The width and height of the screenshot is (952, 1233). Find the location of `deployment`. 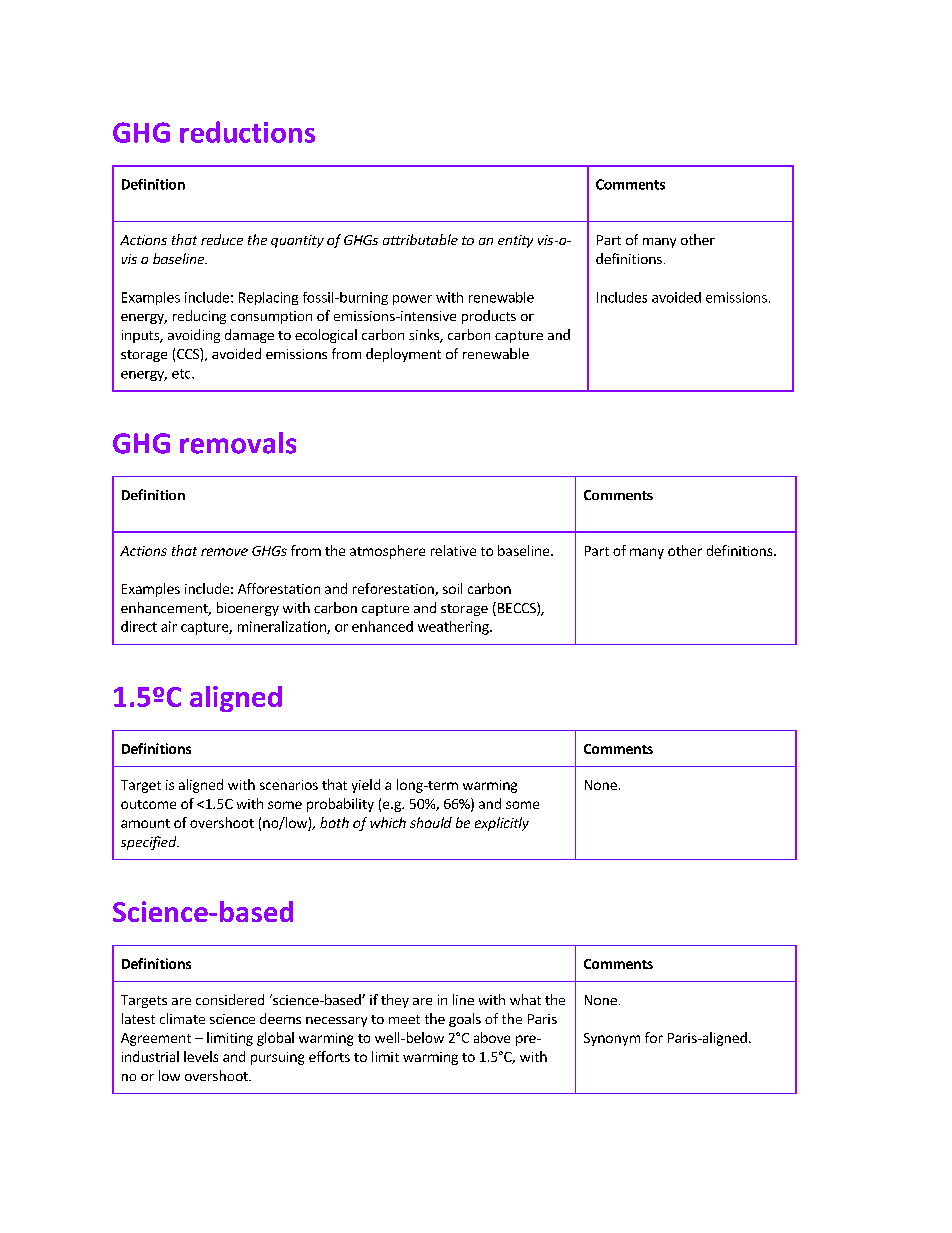

deployment is located at coordinates (403, 355).
